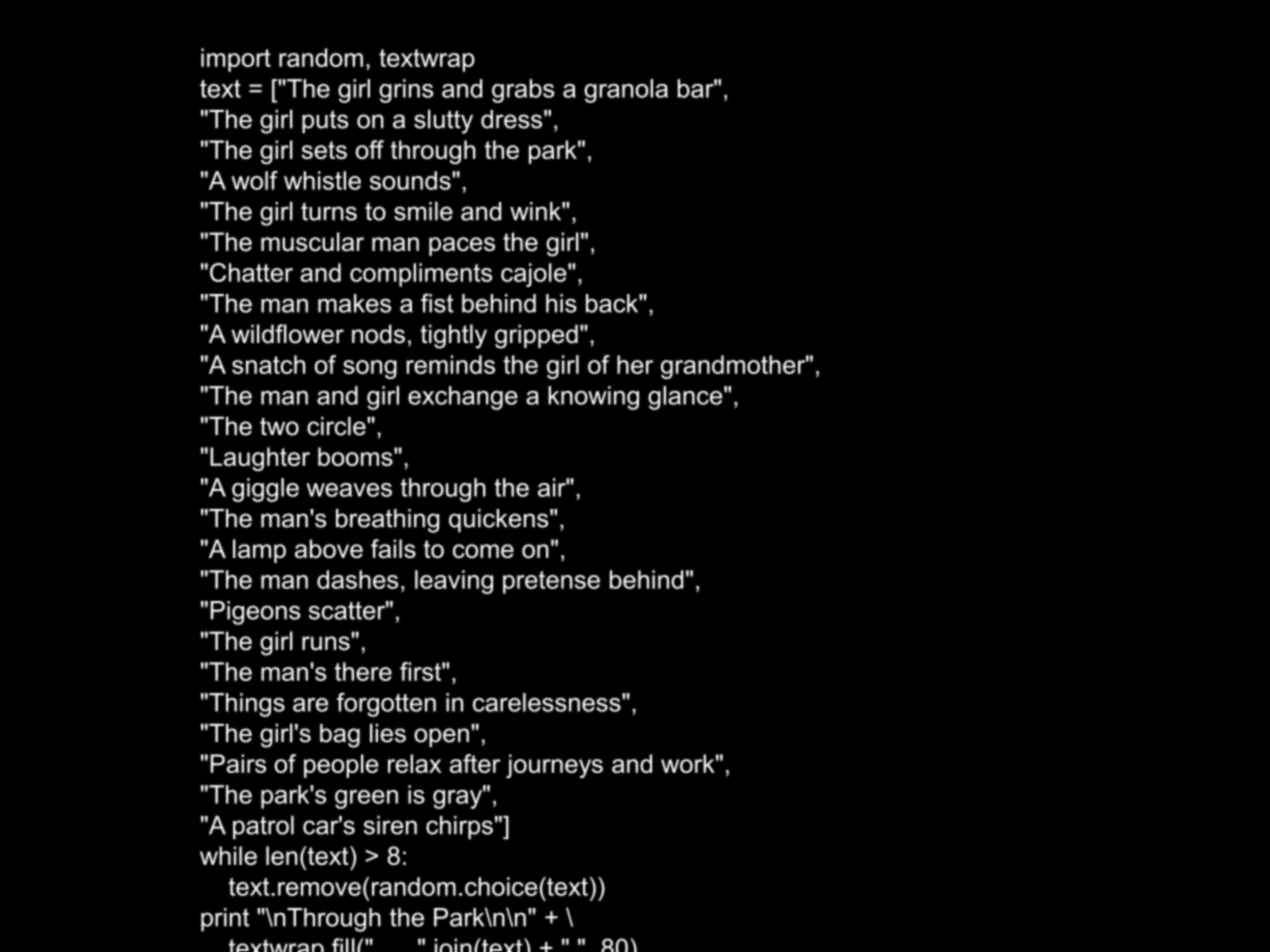 This page has height=952, width=1270. Describe the element at coordinates (265, 490) in the page. I see `giggle` at that location.
